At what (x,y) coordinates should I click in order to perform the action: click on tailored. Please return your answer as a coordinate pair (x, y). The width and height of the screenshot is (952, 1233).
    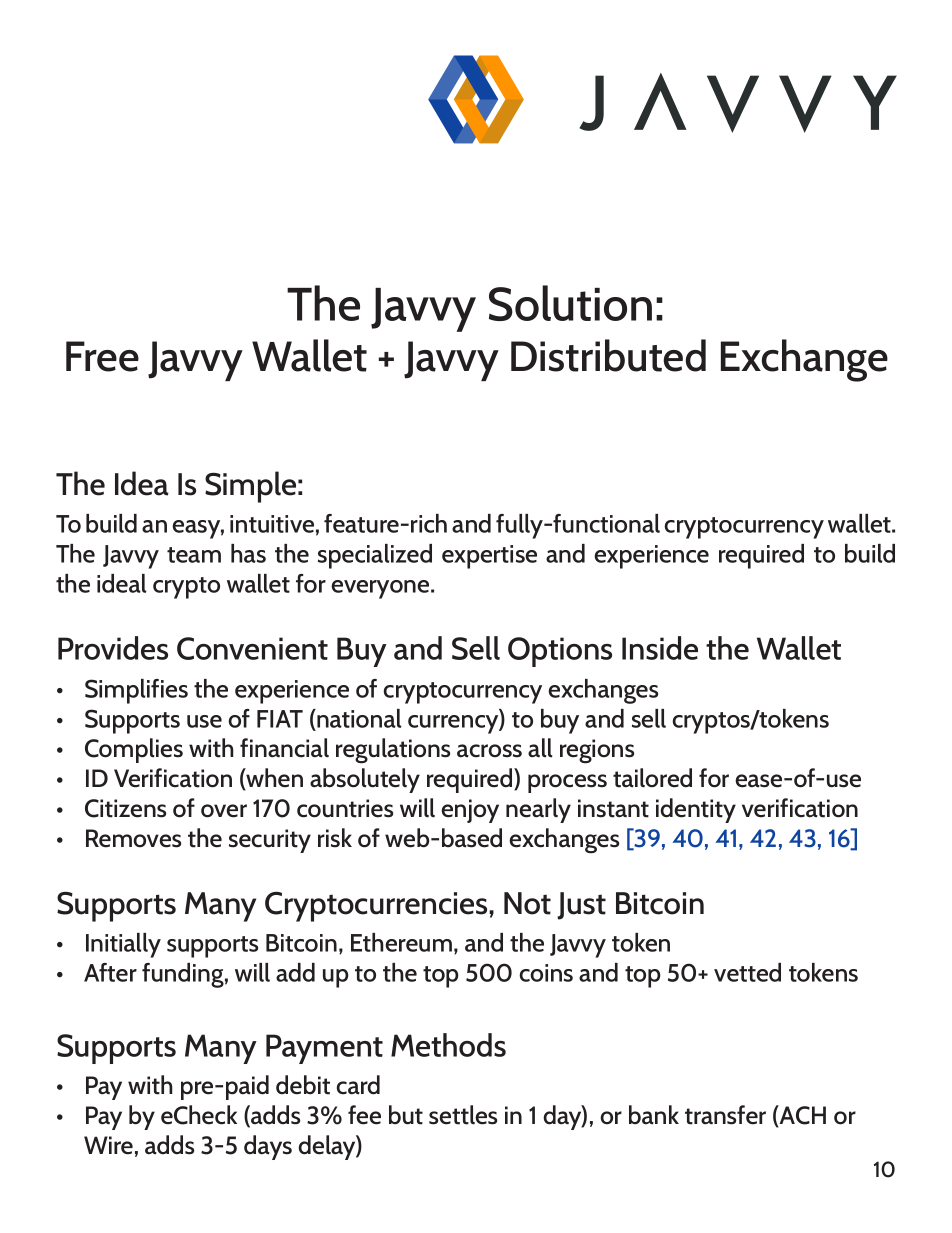
    Looking at the image, I should click on (652, 778).
